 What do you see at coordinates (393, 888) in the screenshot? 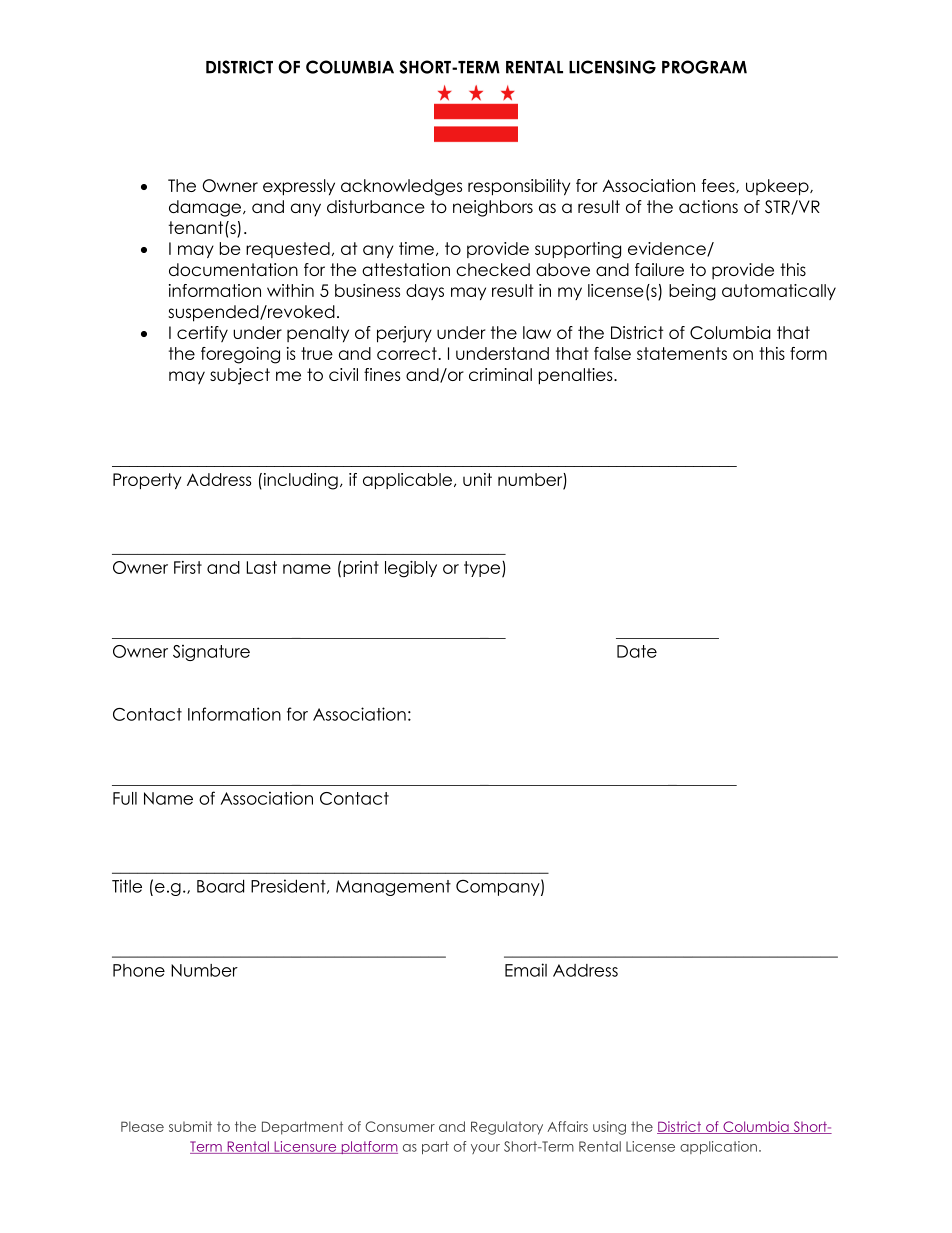
I see `Management` at bounding box center [393, 888].
